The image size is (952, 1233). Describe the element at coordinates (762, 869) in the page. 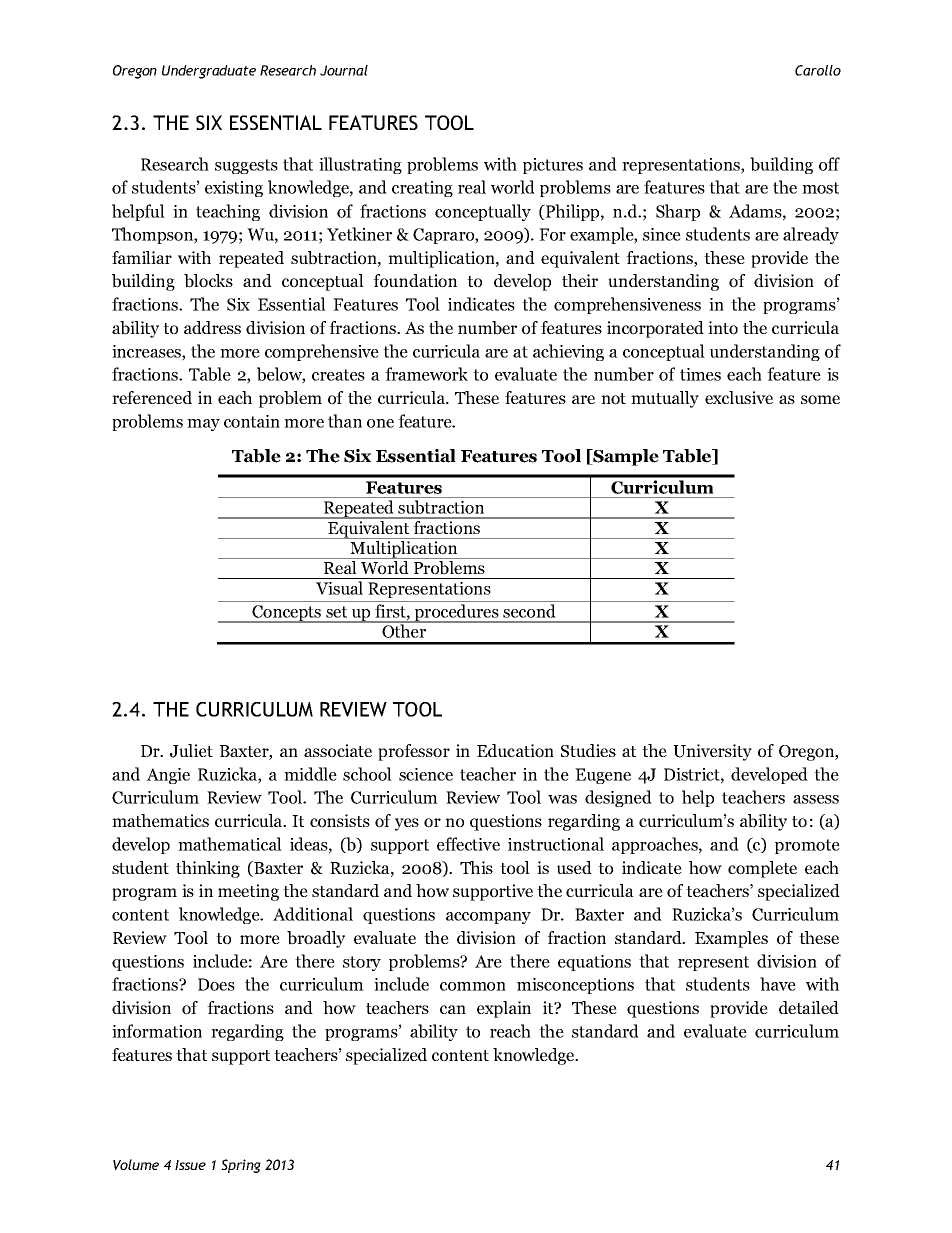

I see `complete` at that location.
